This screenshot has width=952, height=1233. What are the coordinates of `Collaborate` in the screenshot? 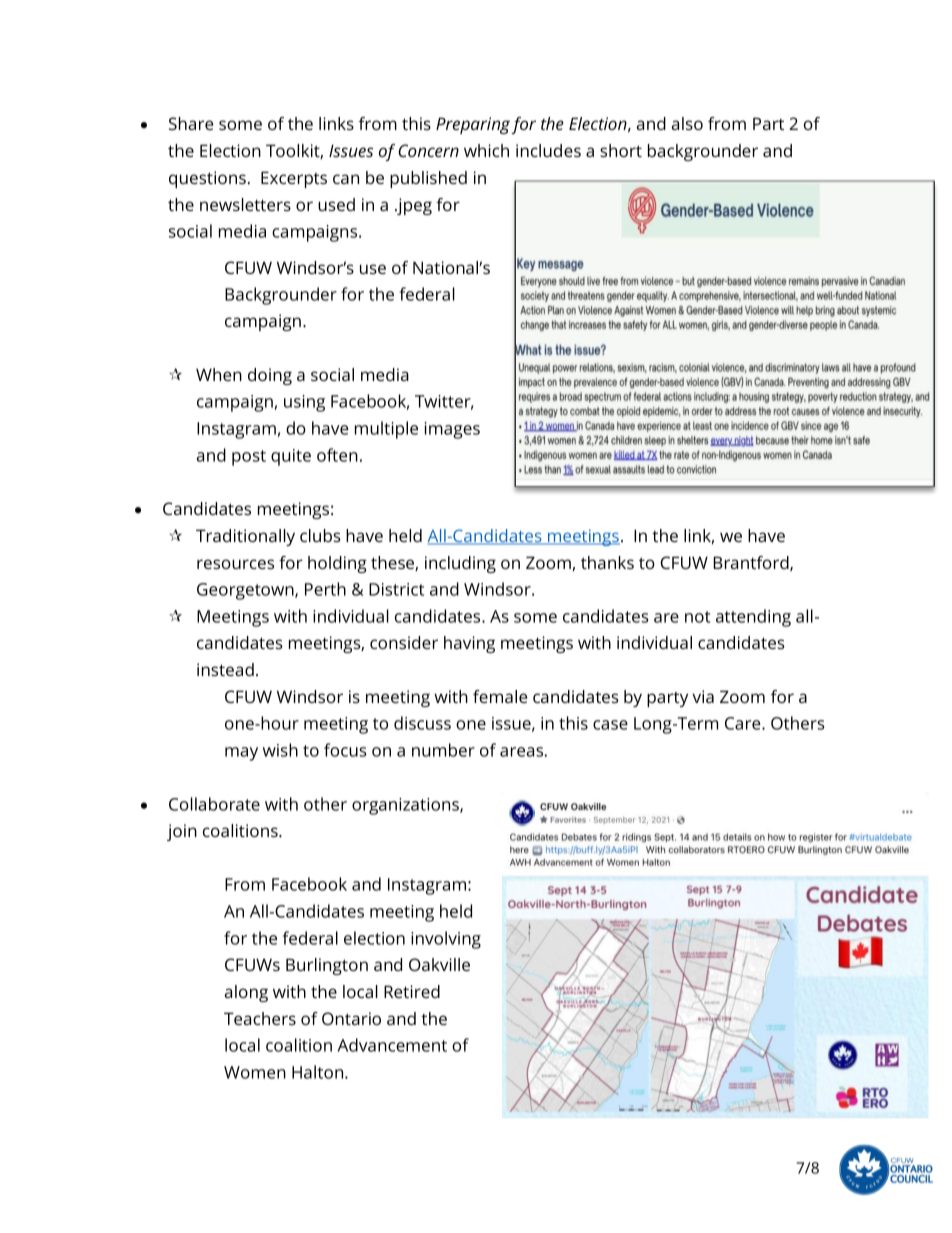 It's located at (214, 804).
